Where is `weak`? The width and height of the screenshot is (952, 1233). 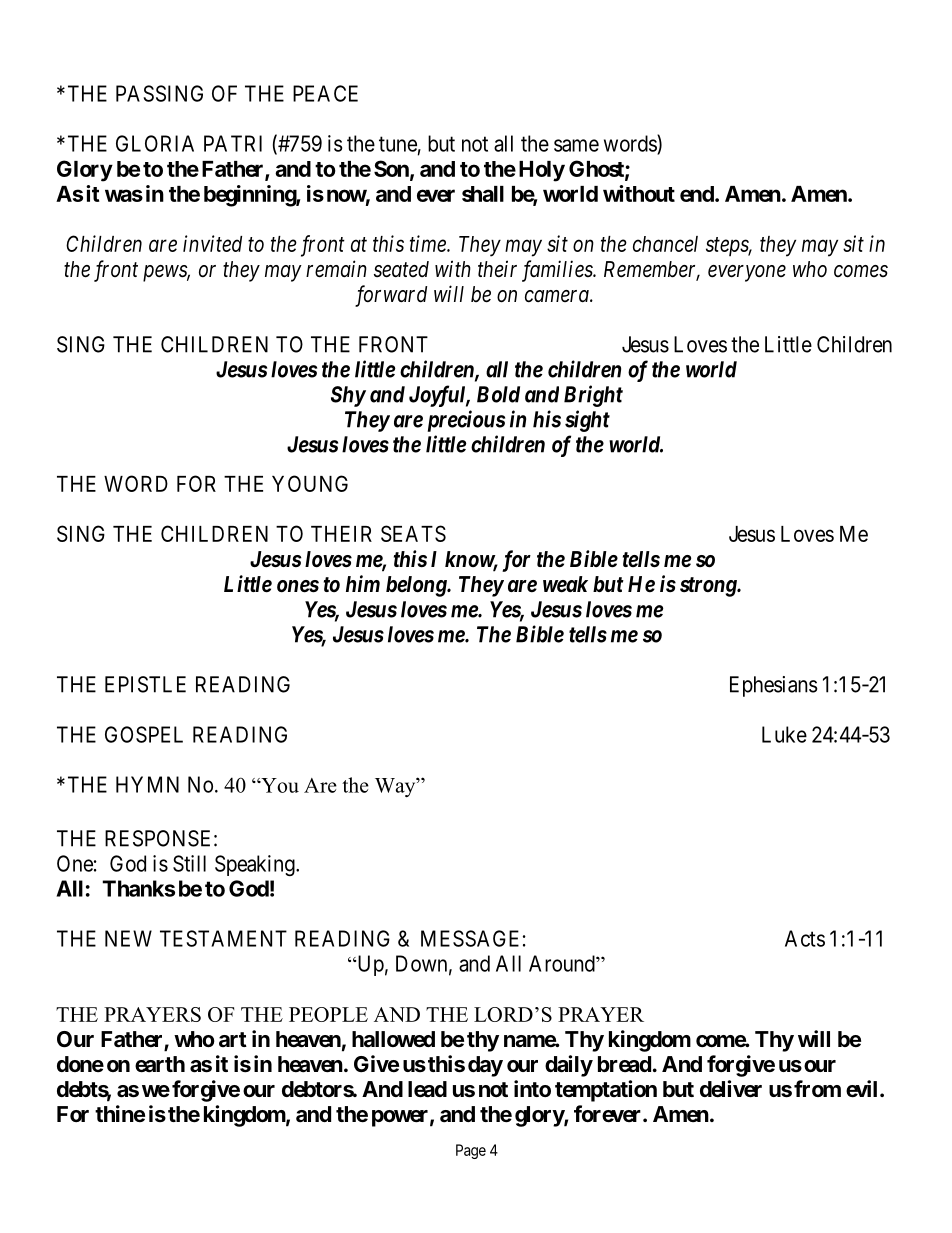 weak is located at coordinates (565, 584).
